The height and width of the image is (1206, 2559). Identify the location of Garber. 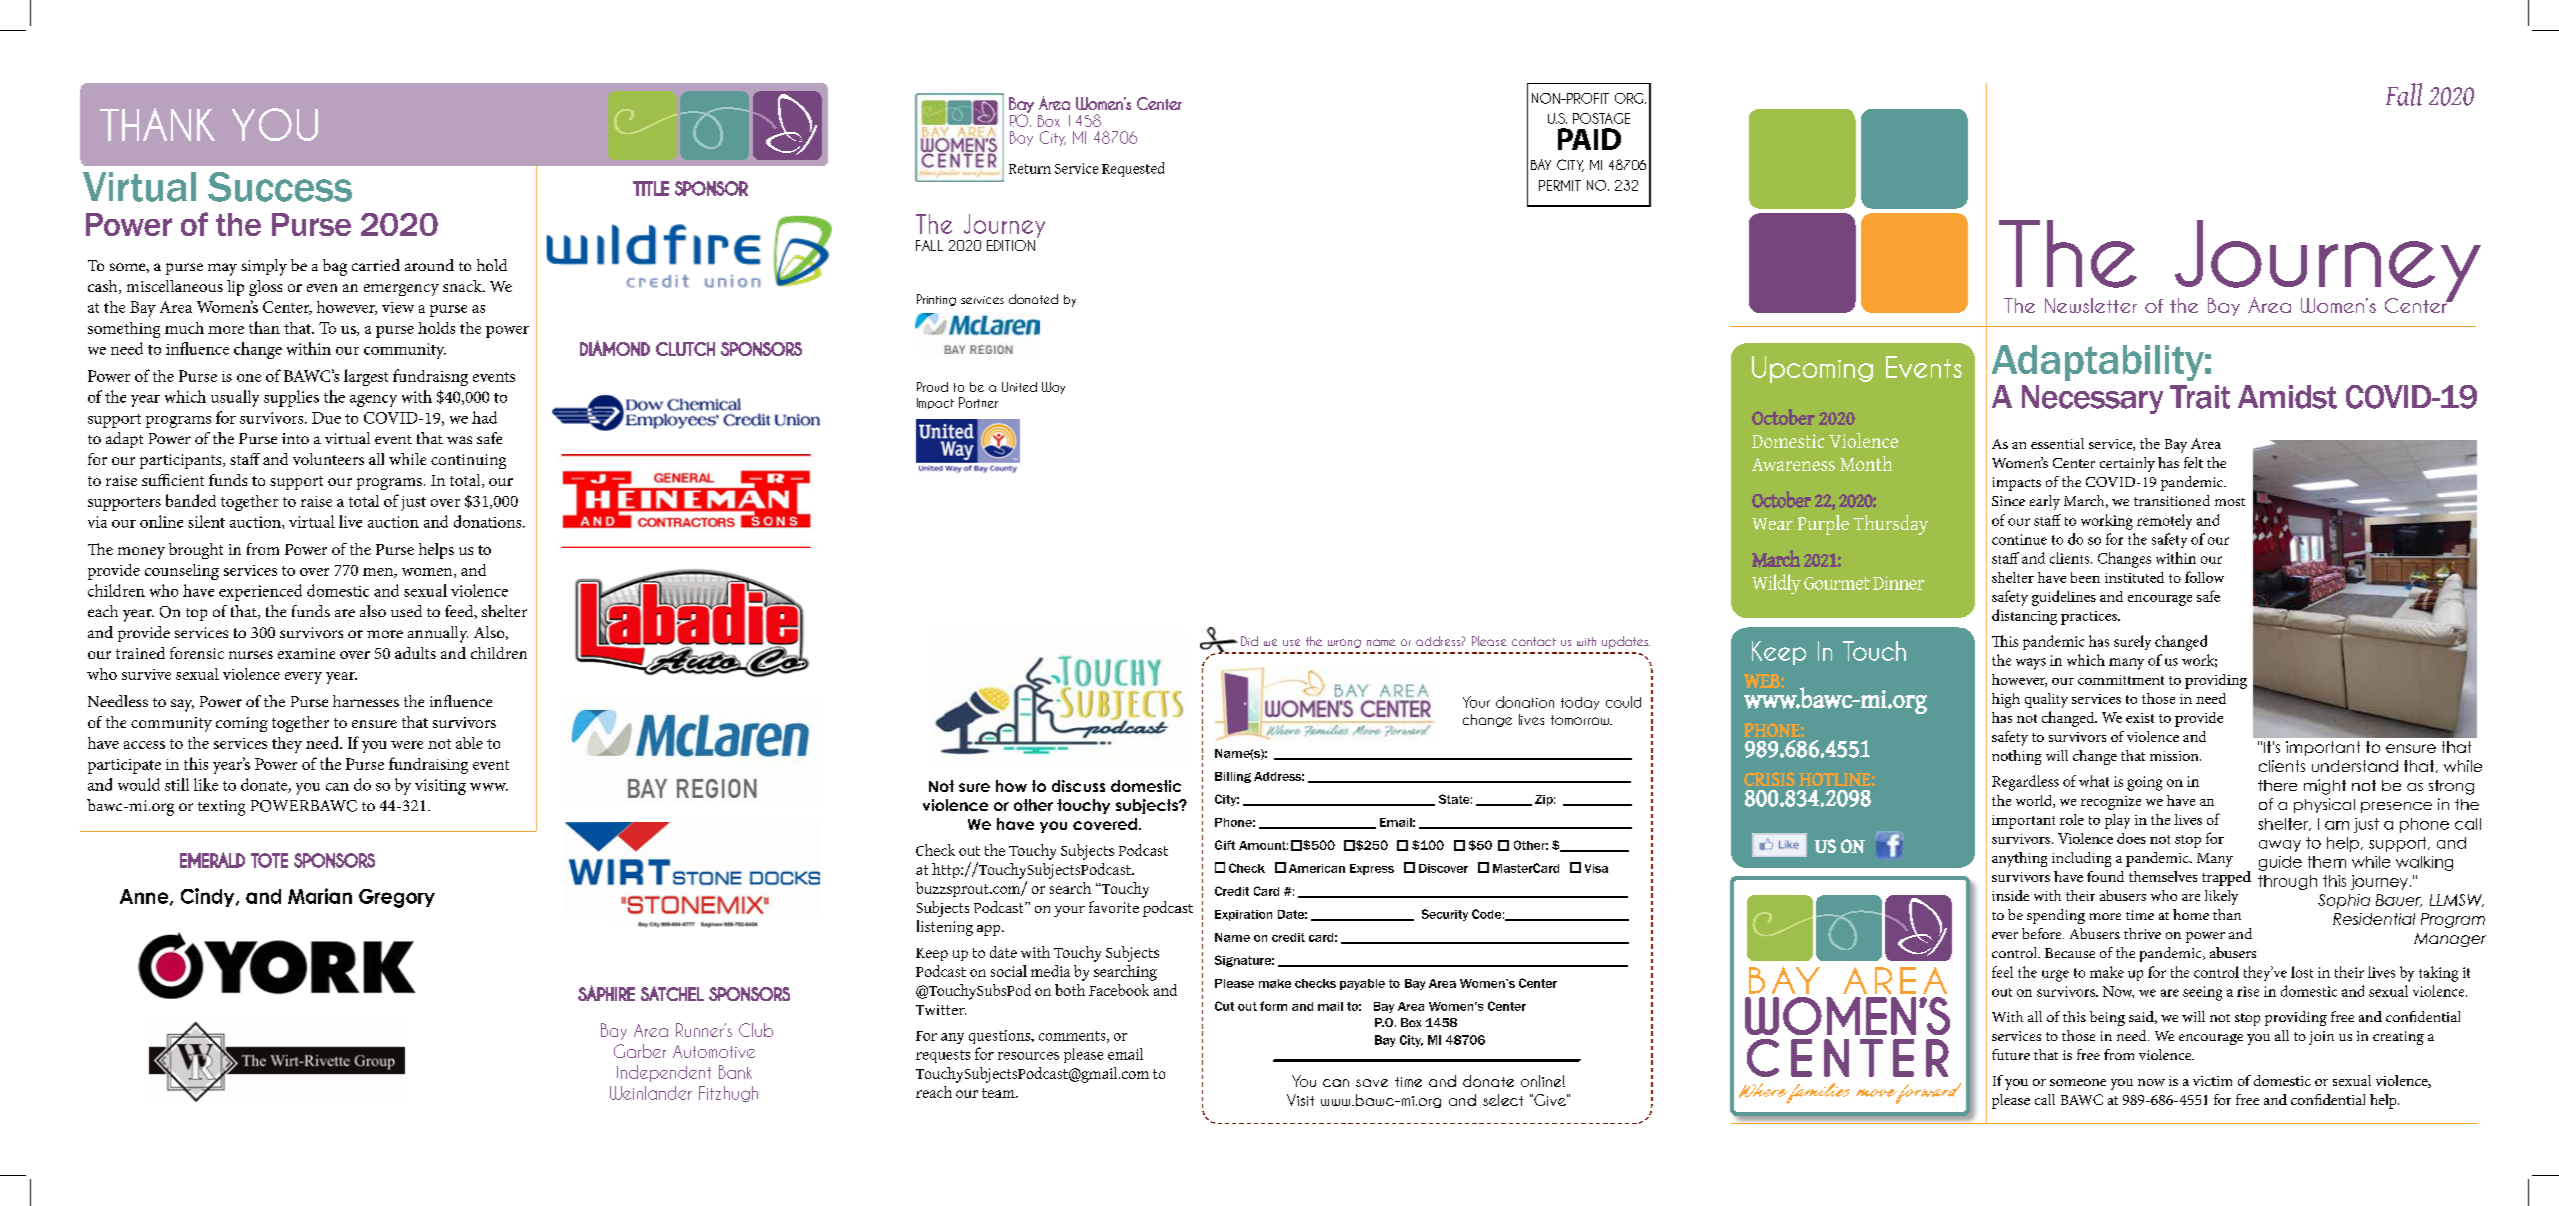
(640, 1051).
